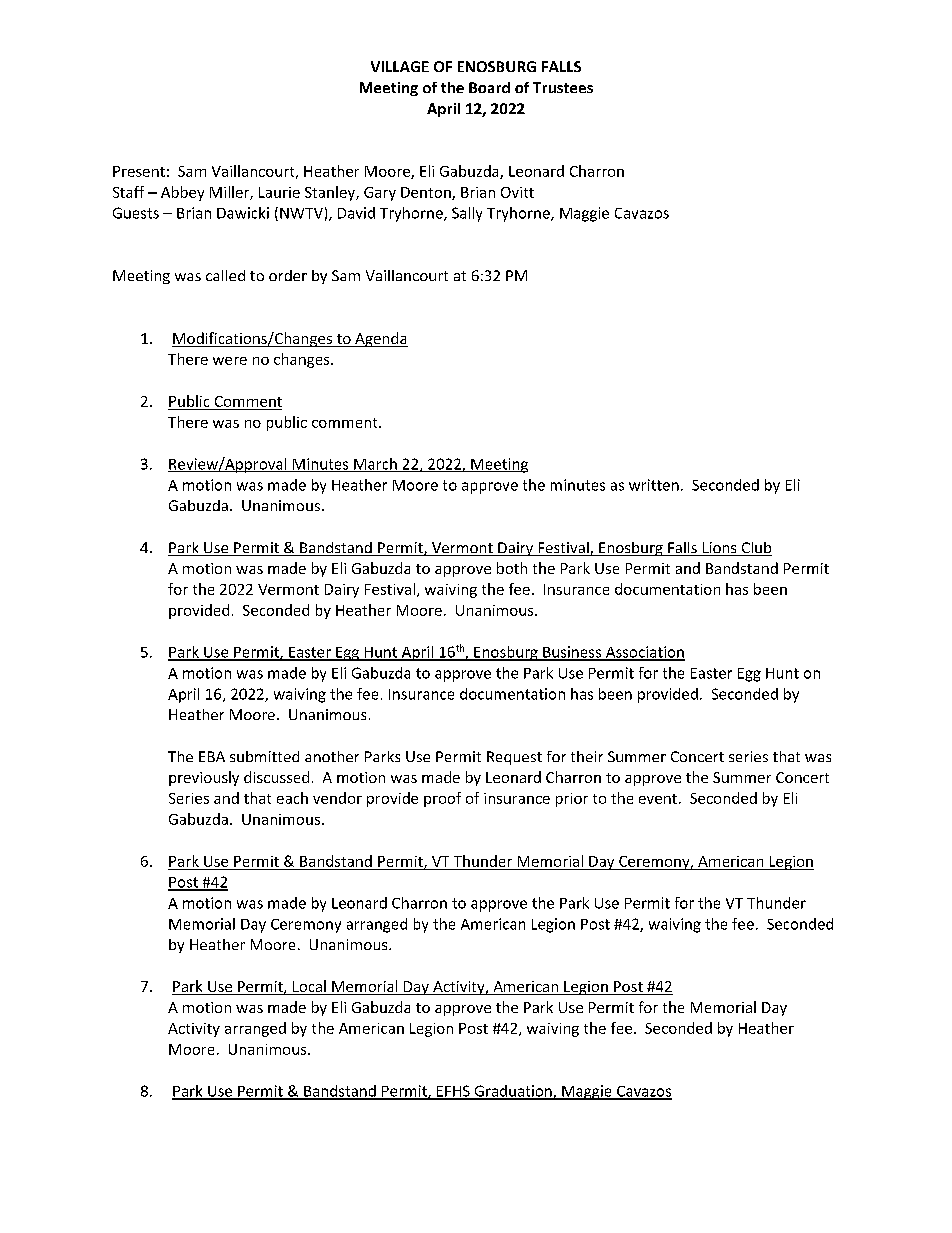  Describe the element at coordinates (442, 799) in the document. I see `proof` at that location.
